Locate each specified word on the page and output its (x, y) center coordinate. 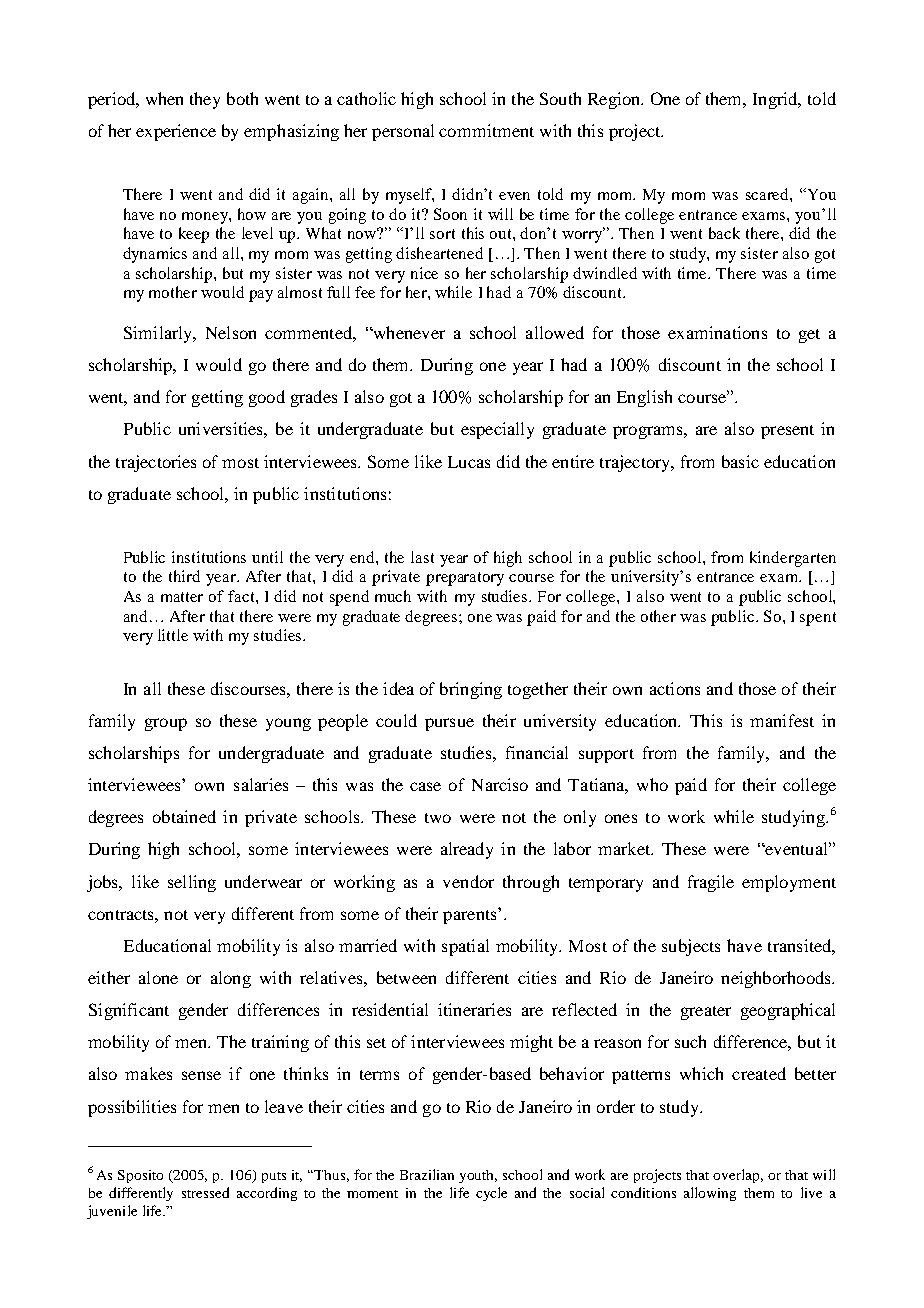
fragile (711, 883)
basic (740, 461)
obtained (184, 816)
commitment (486, 130)
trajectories (156, 463)
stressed (205, 1192)
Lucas (469, 462)
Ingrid (776, 100)
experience (176, 132)
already (467, 850)
